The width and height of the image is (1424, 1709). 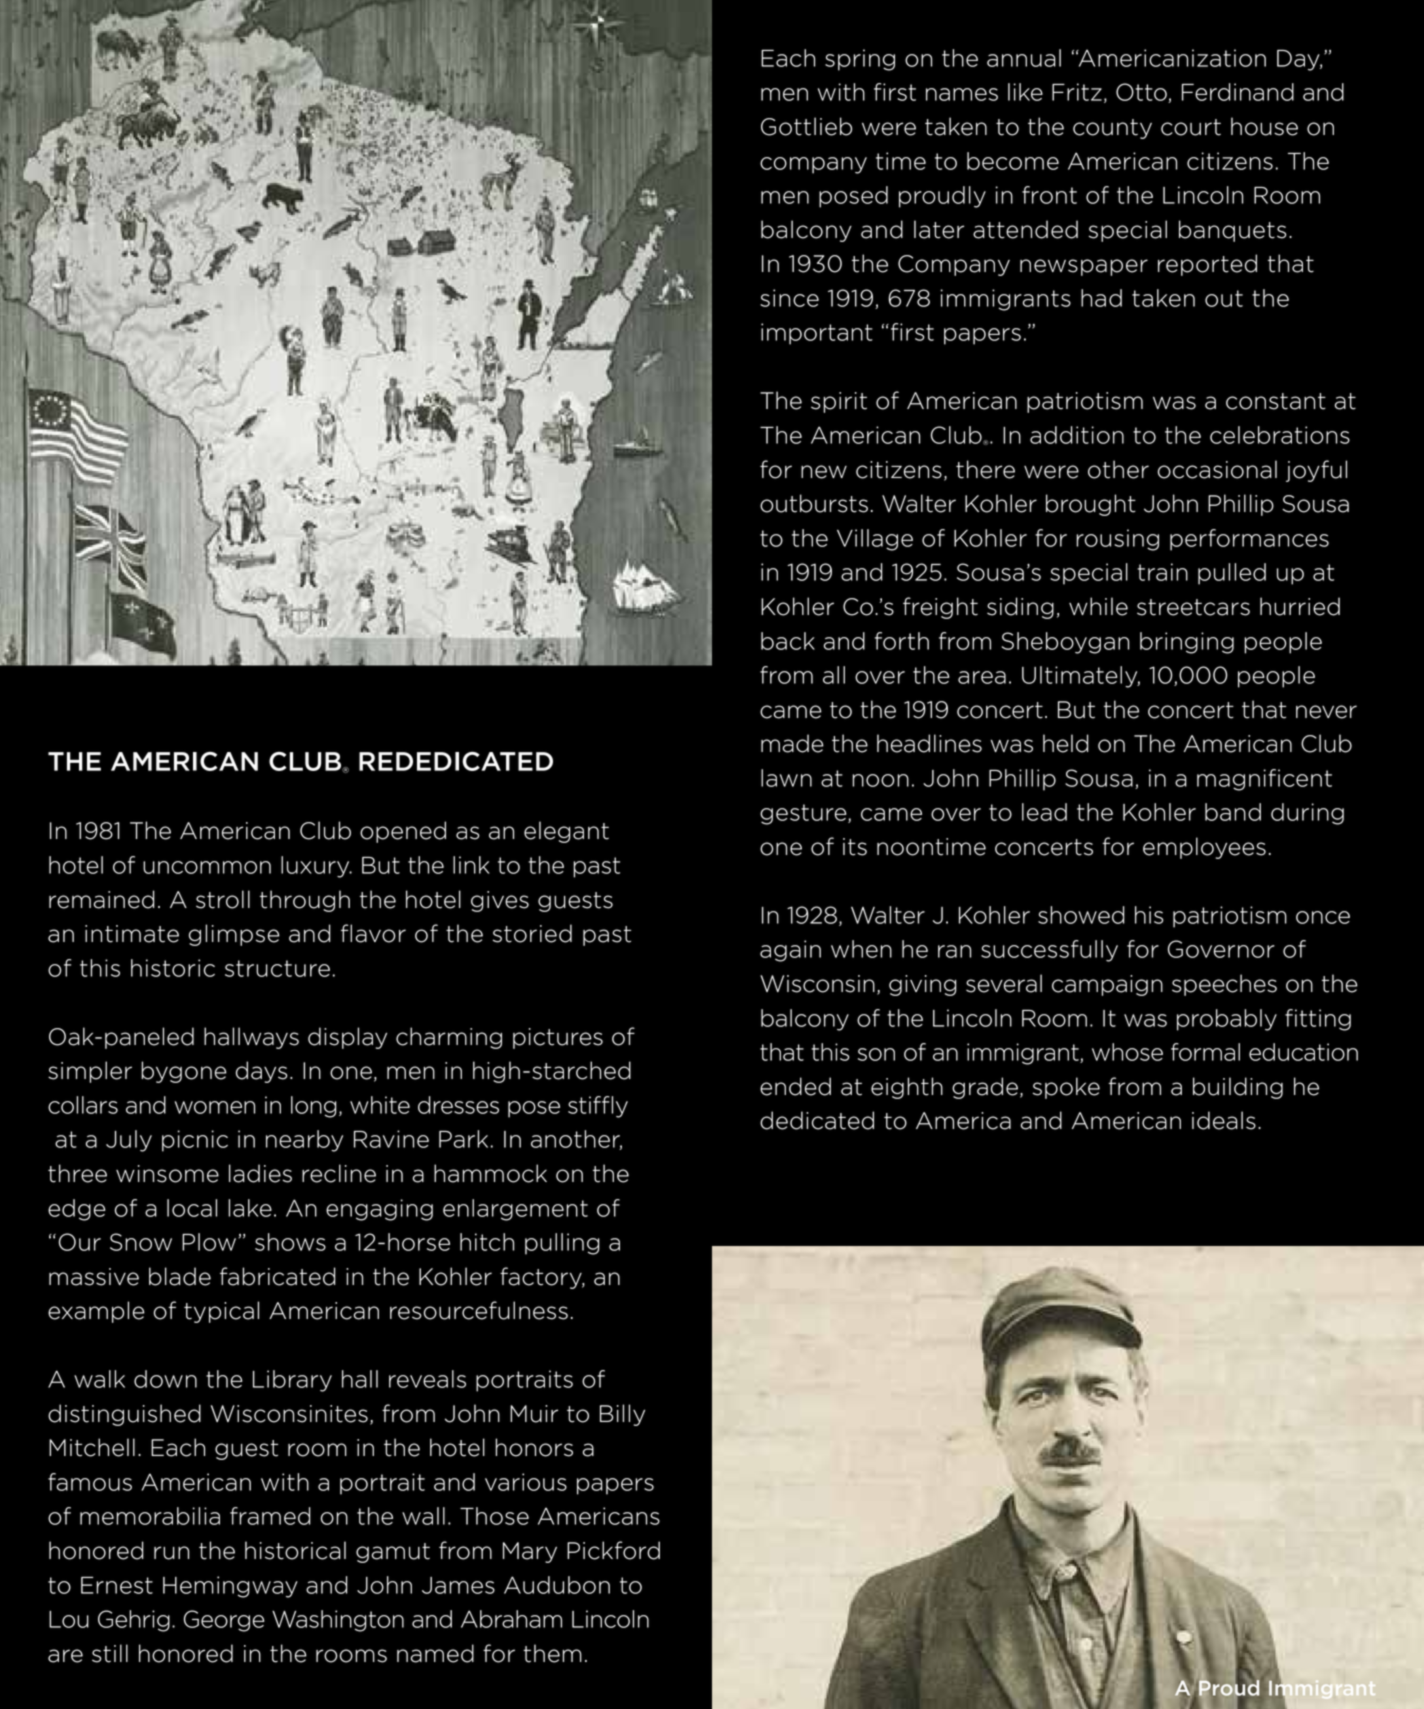 I want to click on Plow, so click(x=209, y=1242).
